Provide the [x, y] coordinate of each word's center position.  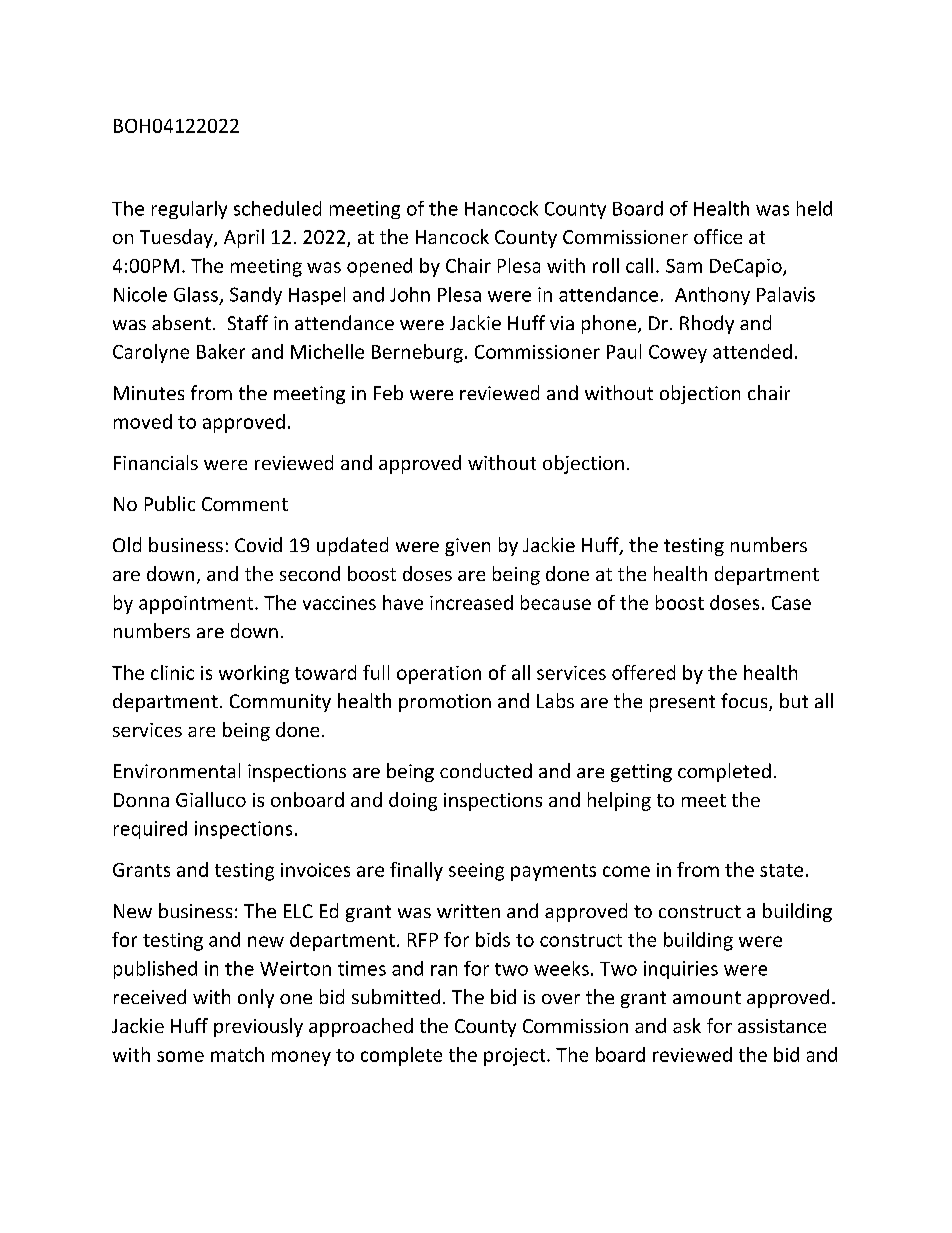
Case [791, 603]
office [718, 236]
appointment [197, 605]
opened [379, 267]
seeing [476, 872]
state [781, 870]
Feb [388, 392]
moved [143, 421]
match [237, 1054]
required [150, 830]
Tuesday [177, 238]
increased [471, 602]
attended [752, 351]
